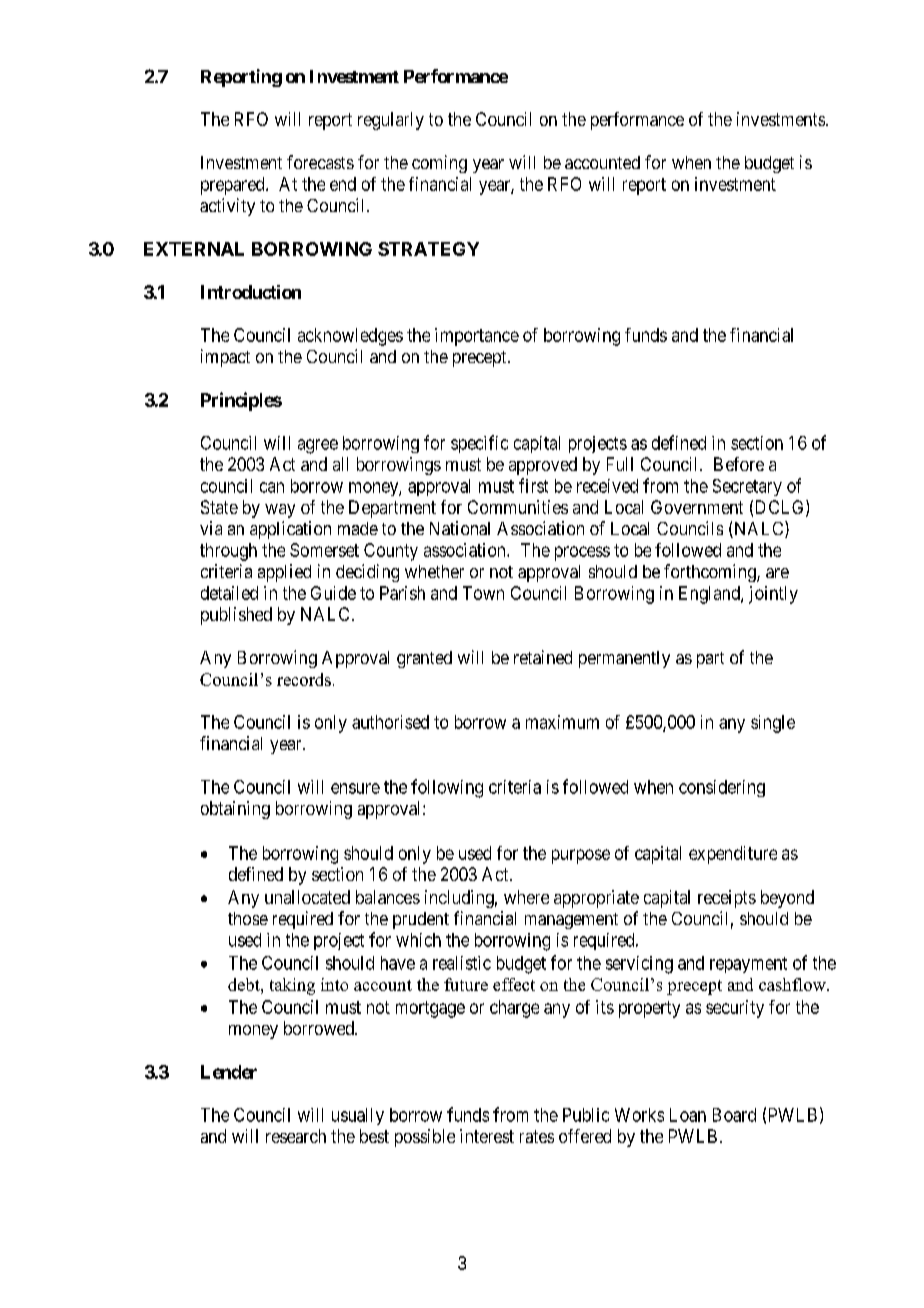 The width and height of the screenshot is (924, 1308). What do you see at coordinates (391, 121) in the screenshot?
I see `regularly` at bounding box center [391, 121].
